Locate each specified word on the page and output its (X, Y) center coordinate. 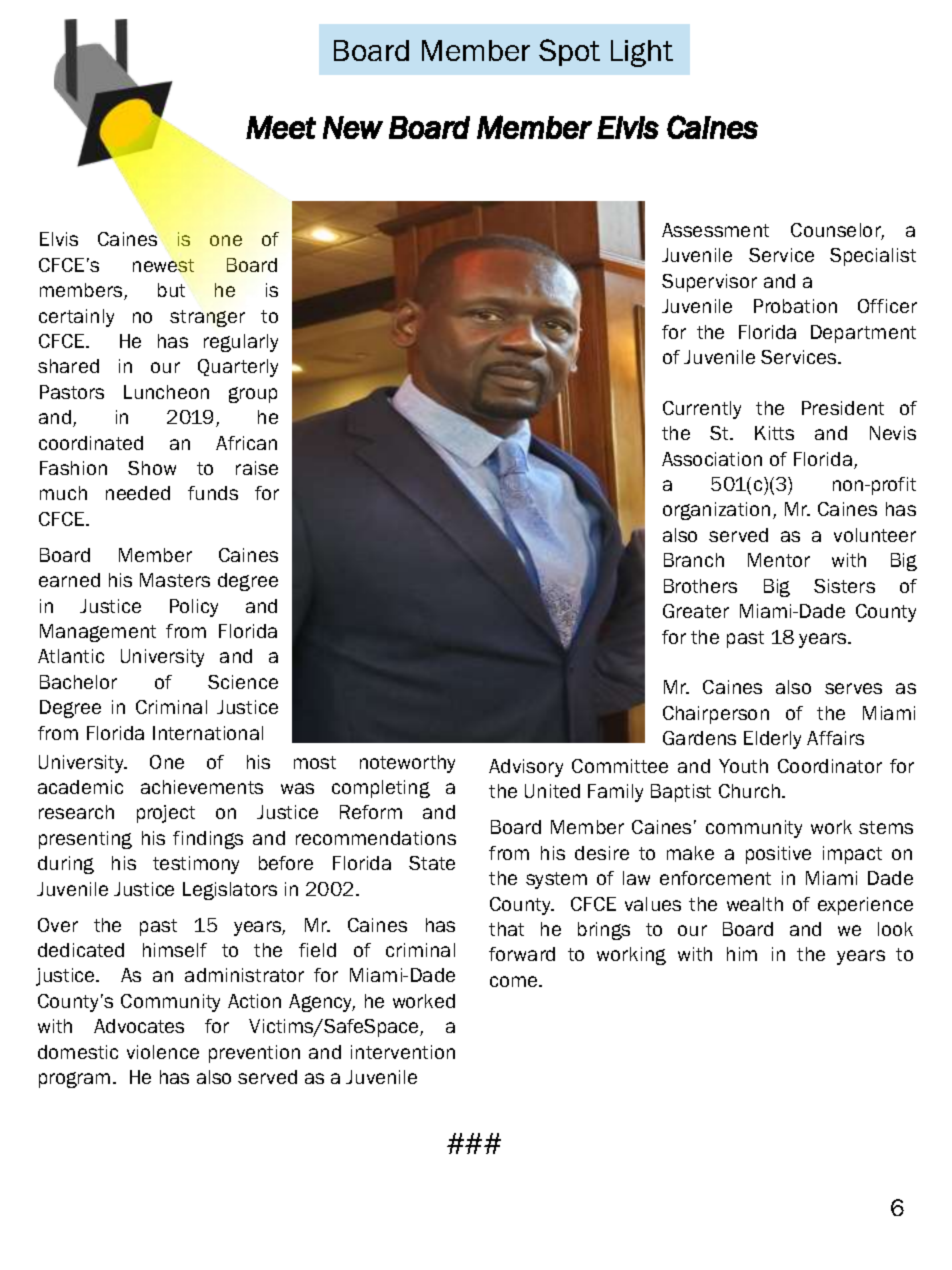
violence (163, 1052)
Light (642, 53)
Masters (175, 580)
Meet (281, 127)
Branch (694, 560)
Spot (569, 52)
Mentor (779, 560)
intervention (403, 1052)
